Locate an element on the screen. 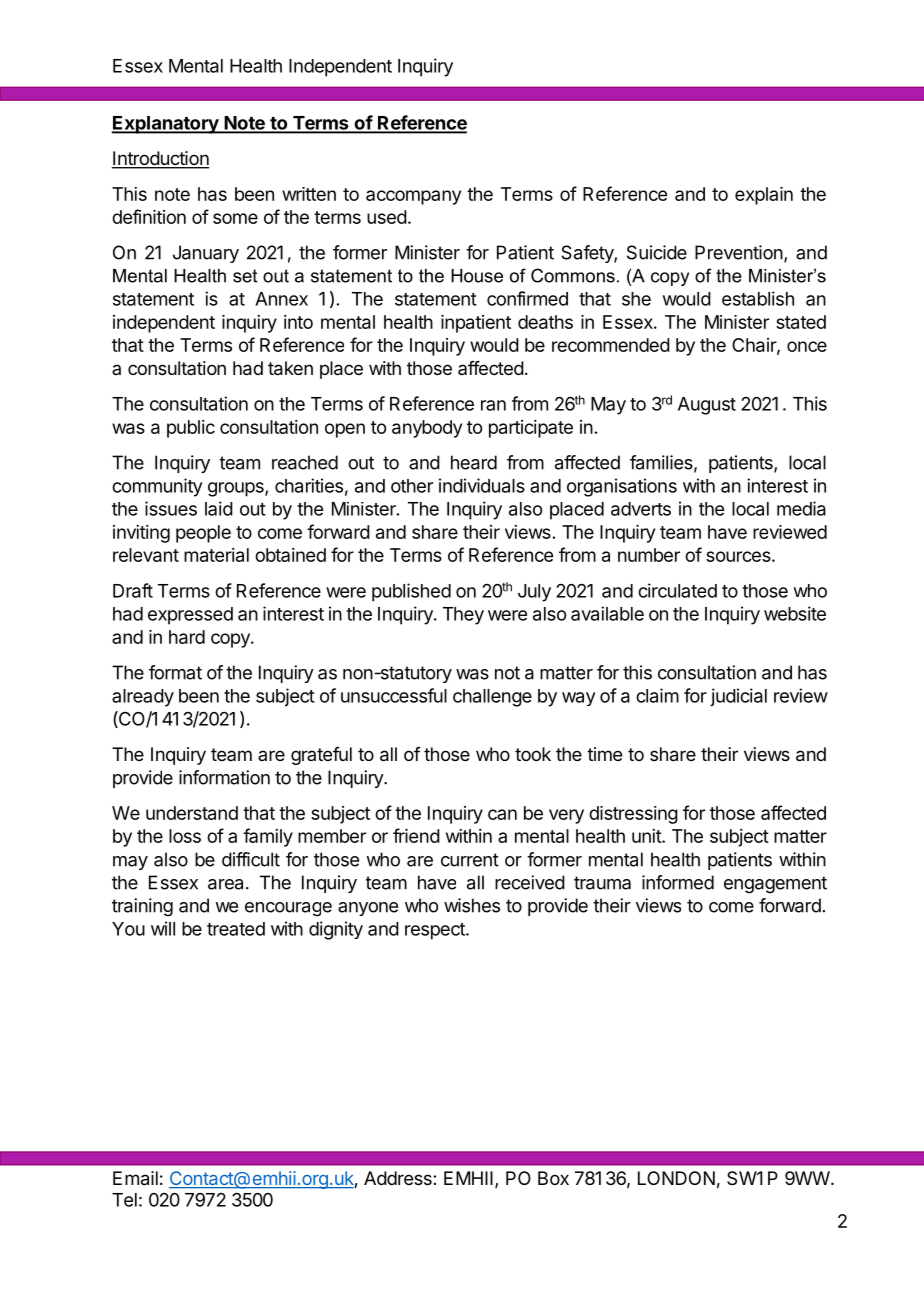 Image resolution: width=924 pixels, height=1308 pixels. Introduction is located at coordinates (160, 159).
